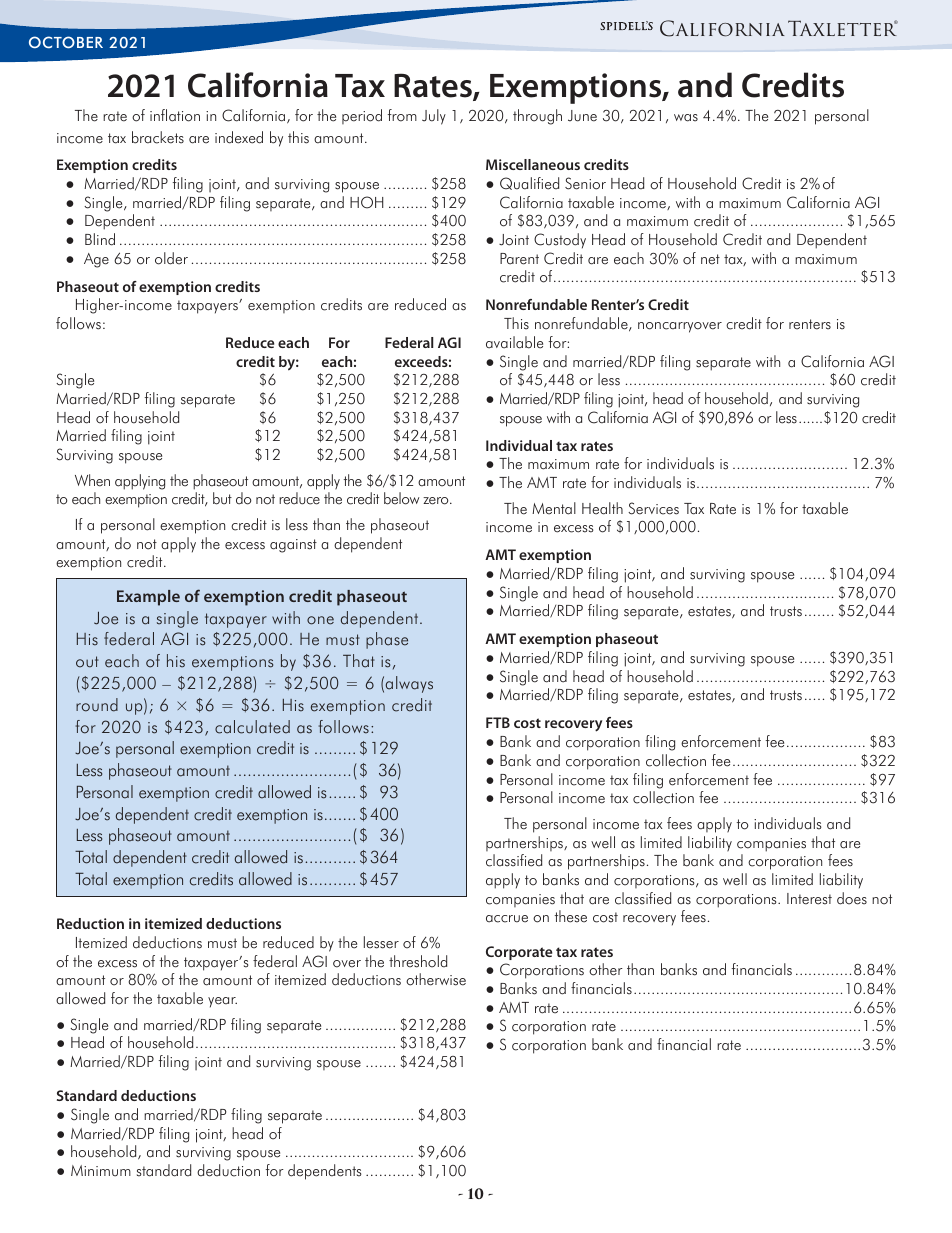 Image resolution: width=952 pixels, height=1233 pixels. I want to click on one, so click(320, 620).
